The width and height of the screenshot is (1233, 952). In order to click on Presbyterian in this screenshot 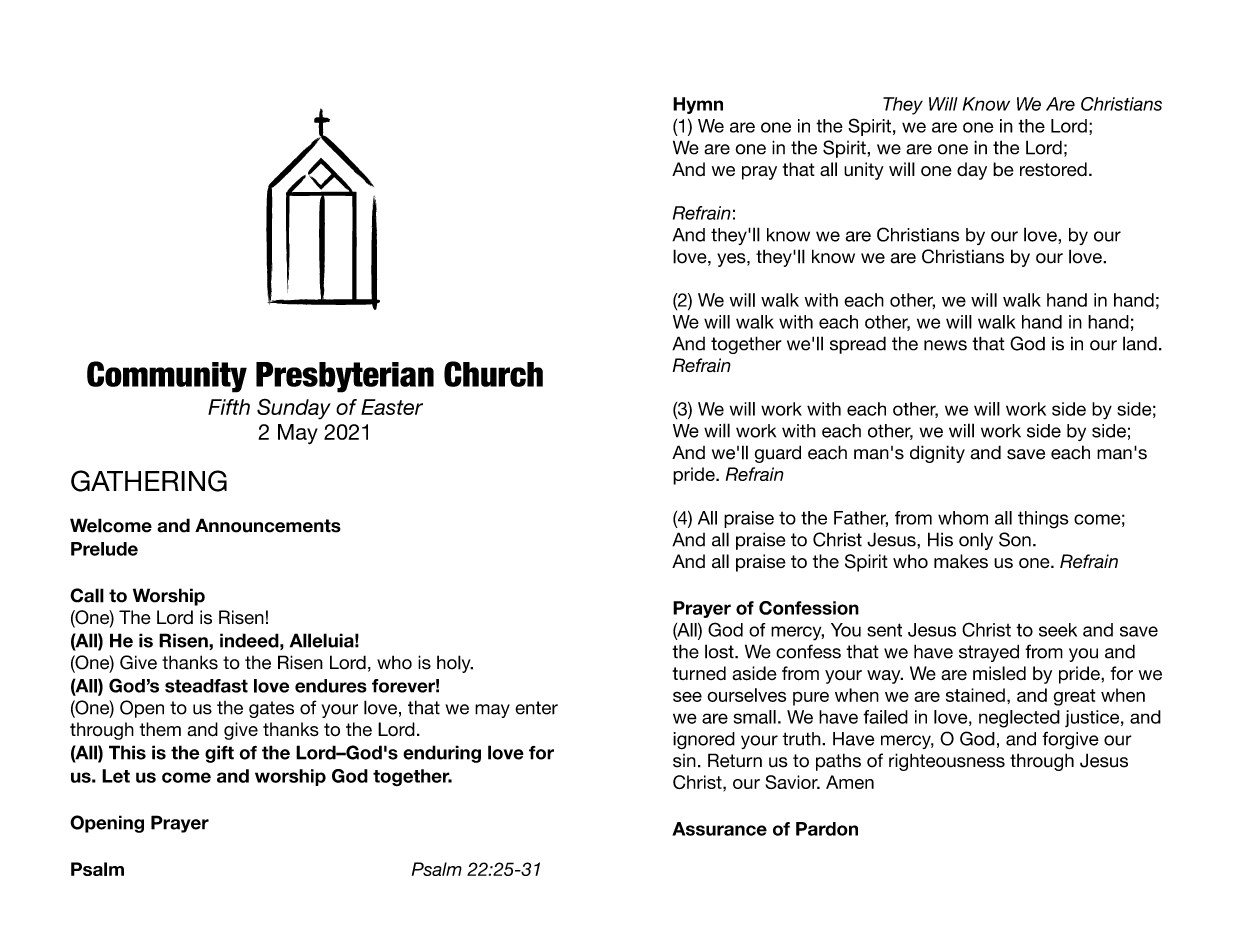, I will do `click(345, 377)`.
